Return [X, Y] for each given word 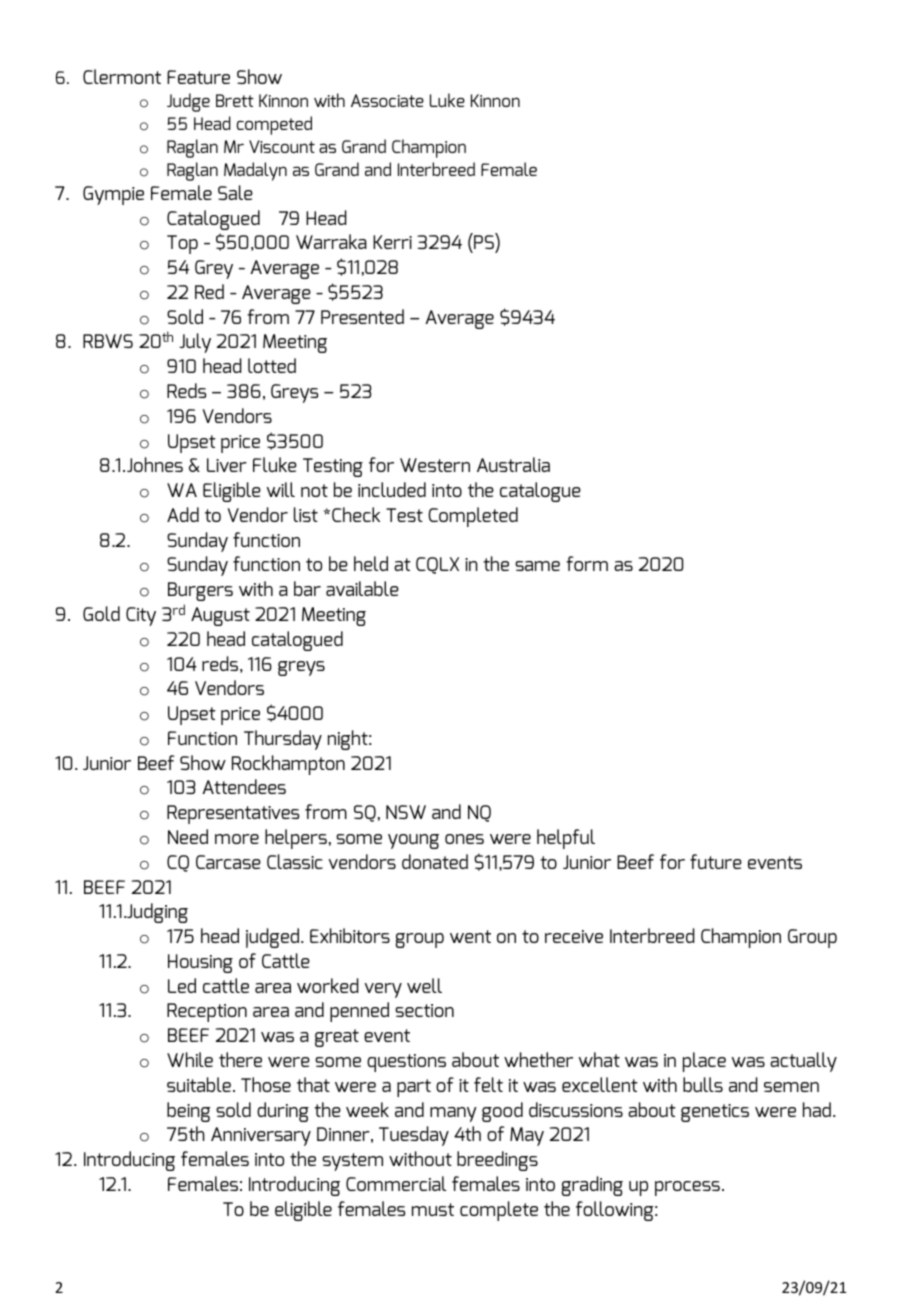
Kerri [392, 242]
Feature [198, 77]
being [188, 1112]
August [220, 616]
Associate [387, 100]
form [587, 563]
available [362, 588]
